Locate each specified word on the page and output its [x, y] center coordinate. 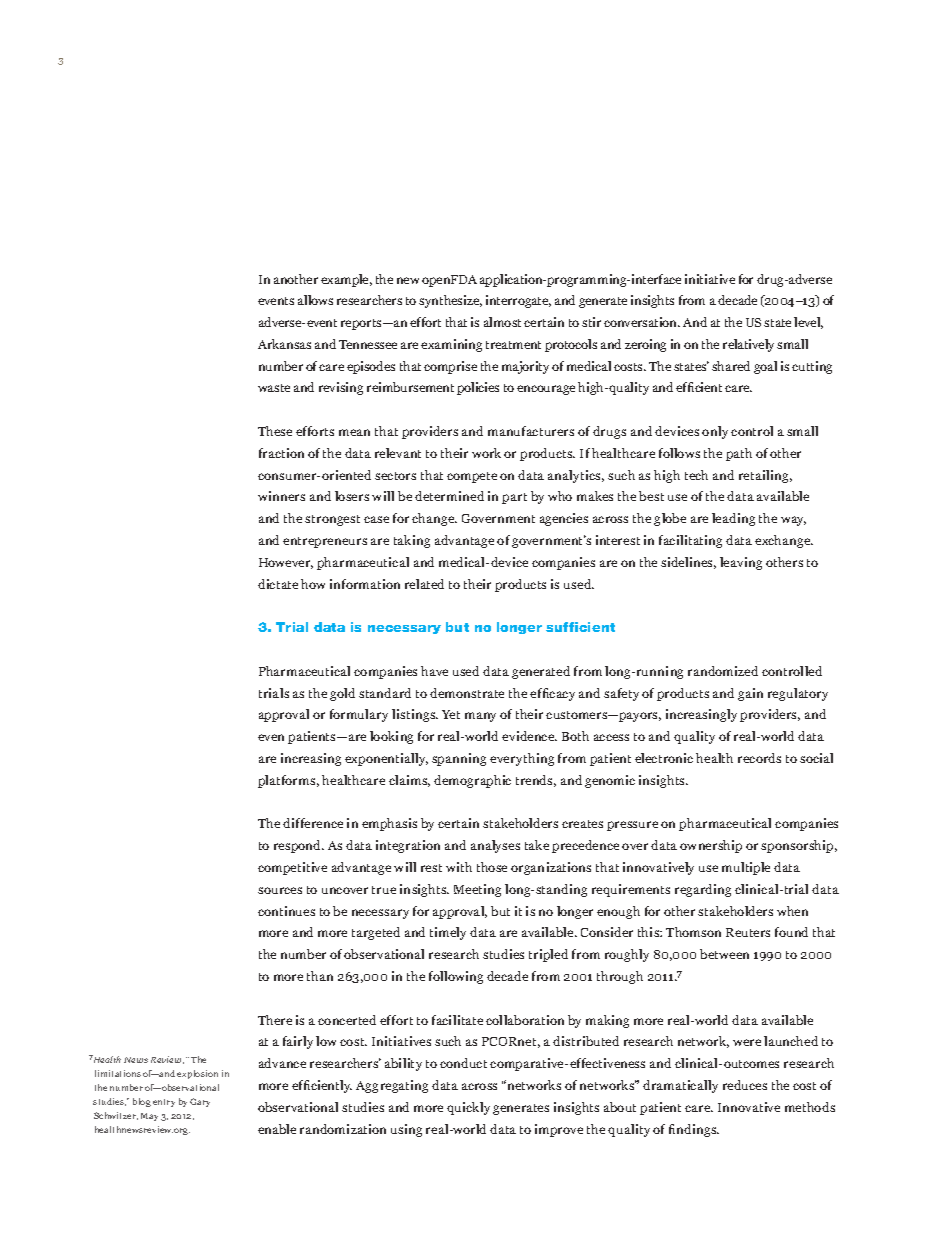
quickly [468, 1108]
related [424, 584]
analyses [495, 846]
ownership [711, 846]
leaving [741, 563]
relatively [748, 345]
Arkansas [284, 344]
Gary [200, 1102]
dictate [278, 584]
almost [502, 322]
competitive [292, 868]
